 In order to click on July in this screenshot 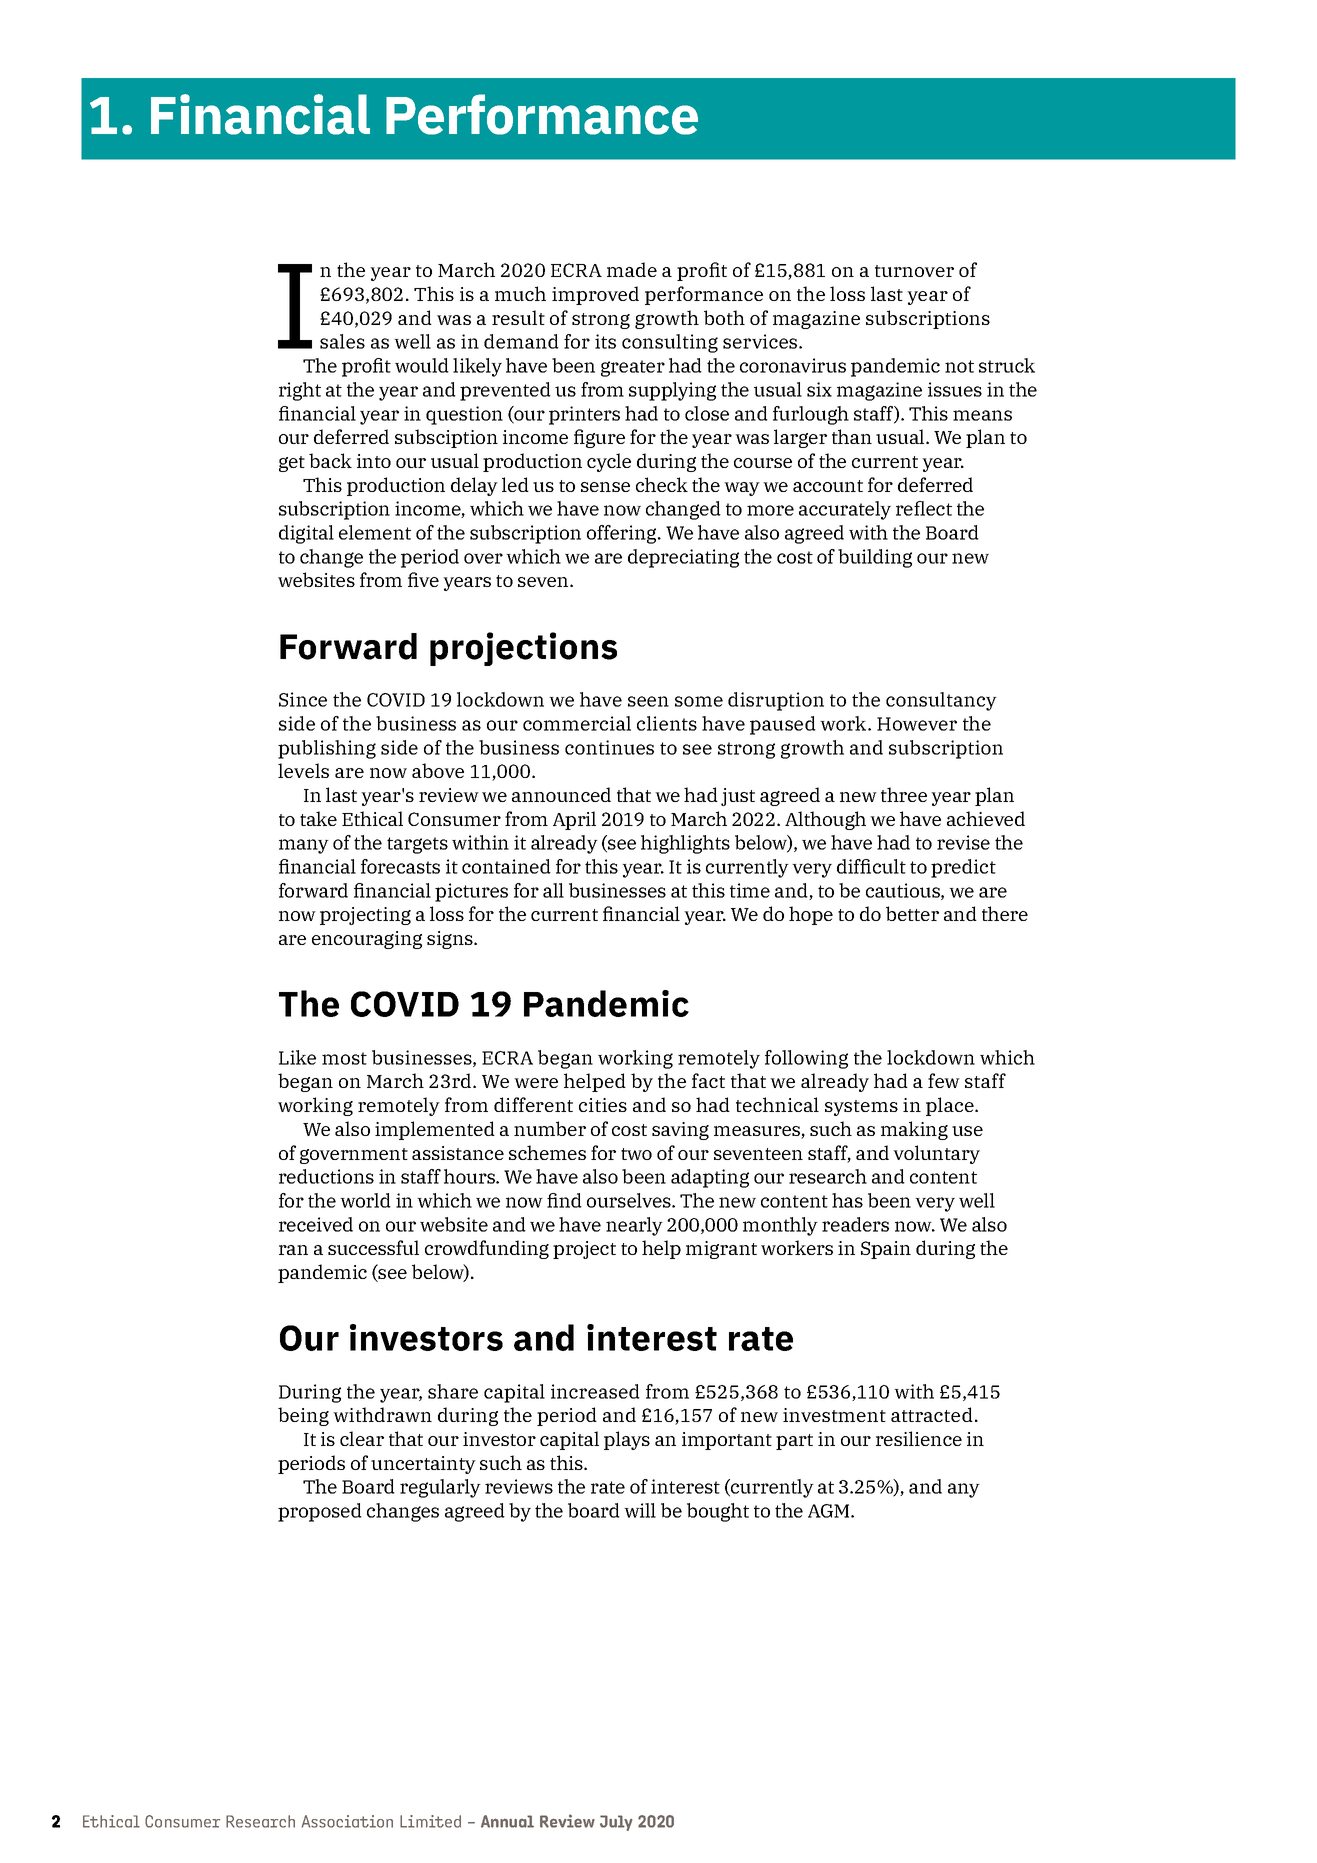, I will do `click(616, 1823)`.
